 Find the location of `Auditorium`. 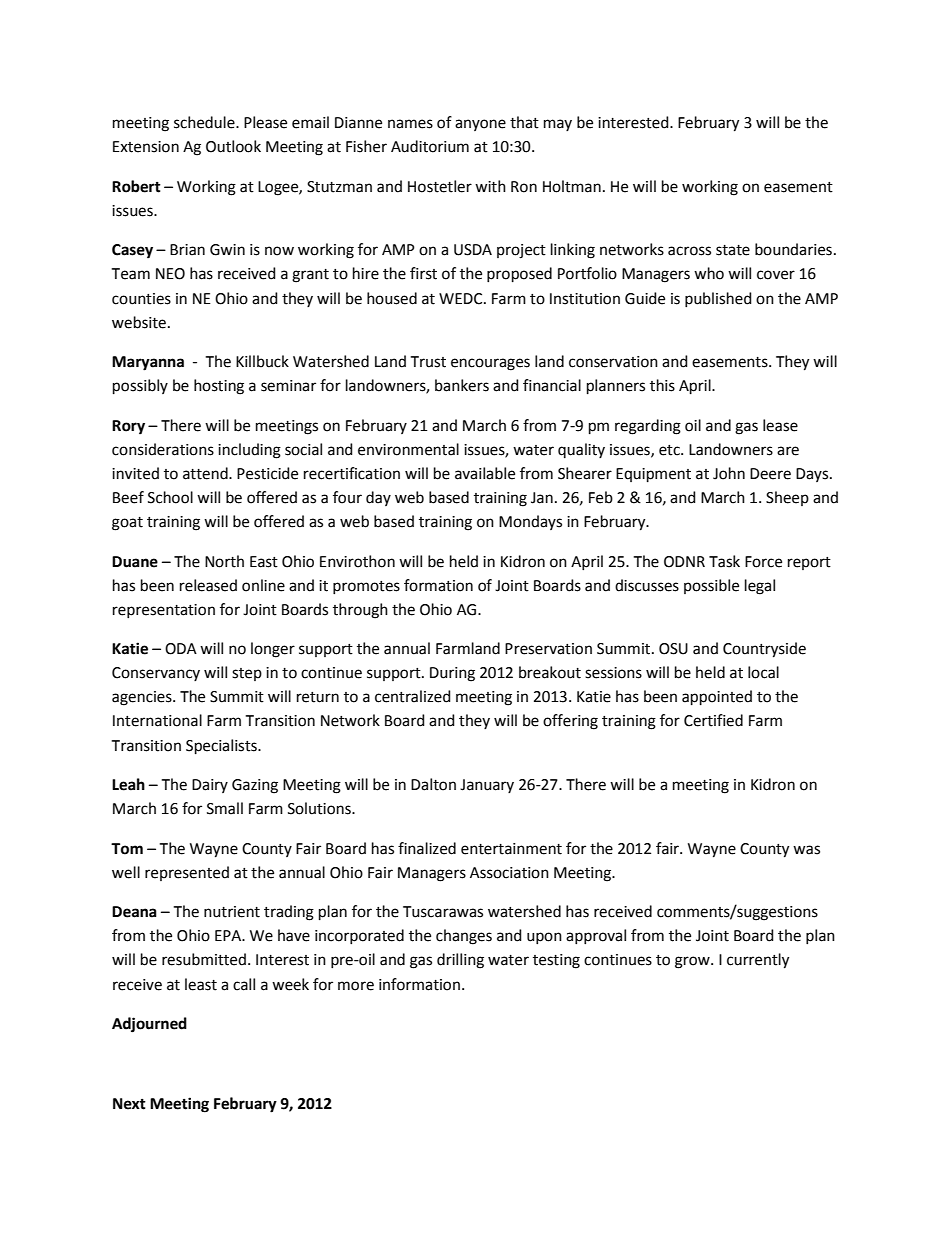

Auditorium is located at coordinates (430, 146).
